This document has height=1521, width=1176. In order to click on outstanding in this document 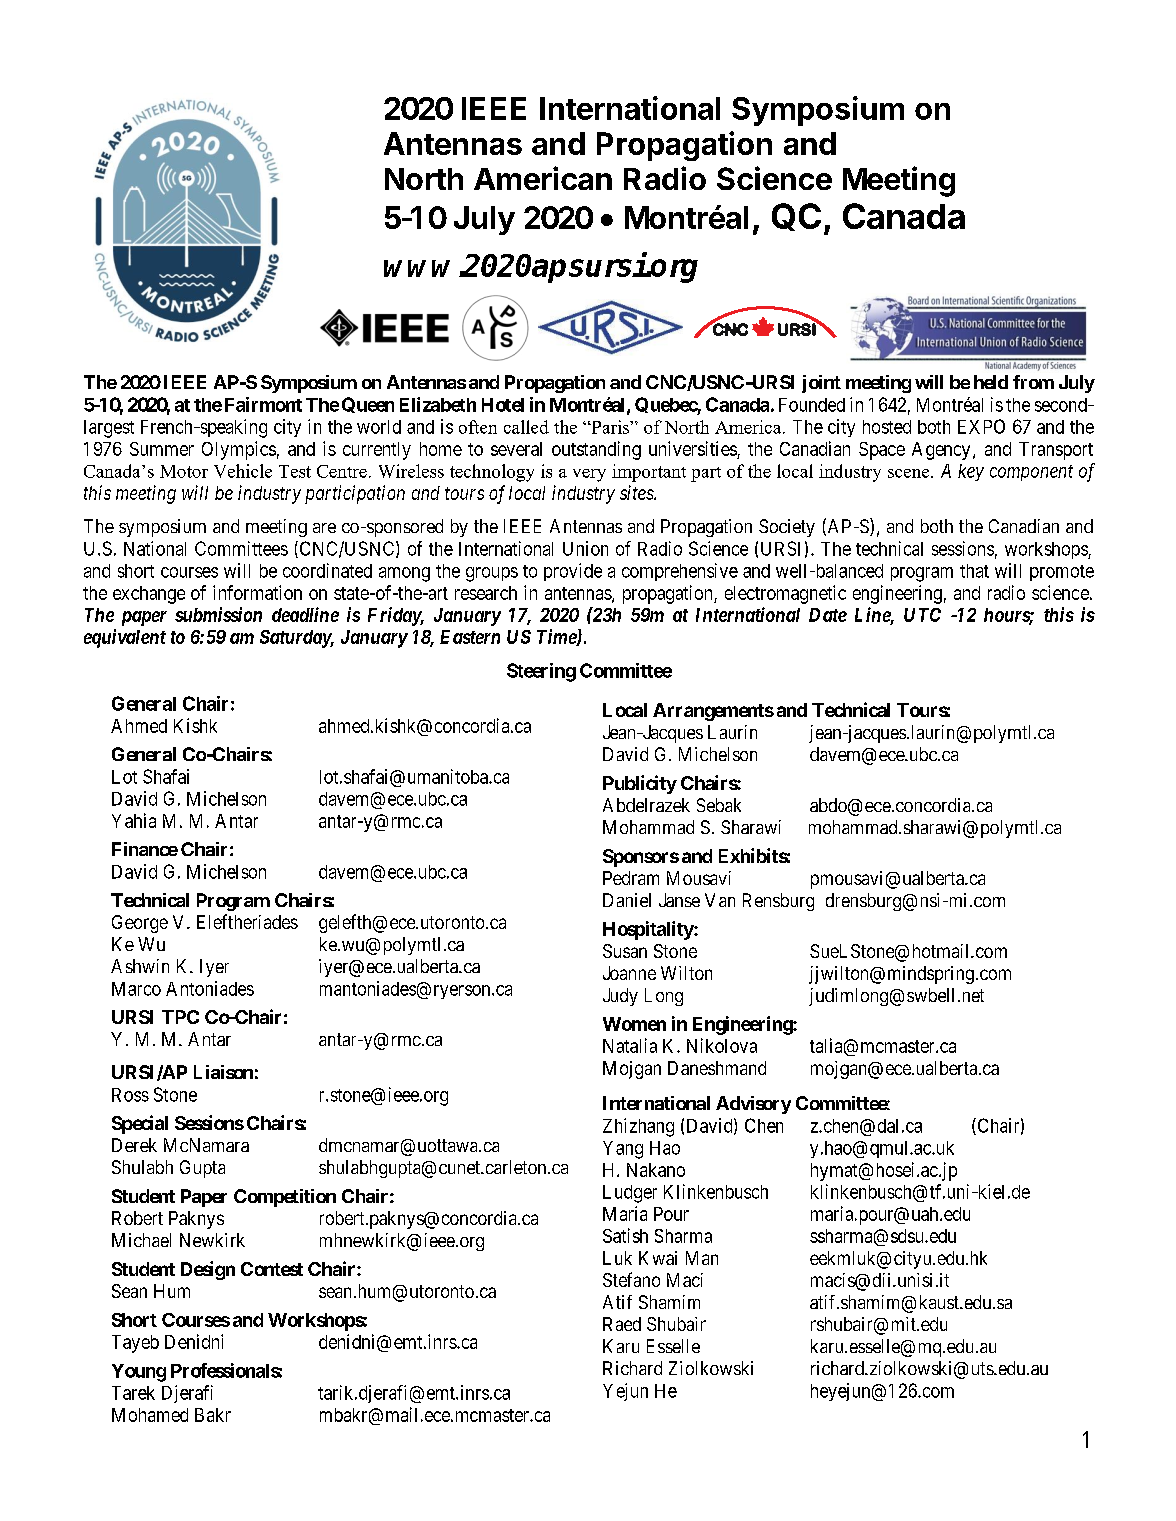, I will do `click(596, 450)`.
